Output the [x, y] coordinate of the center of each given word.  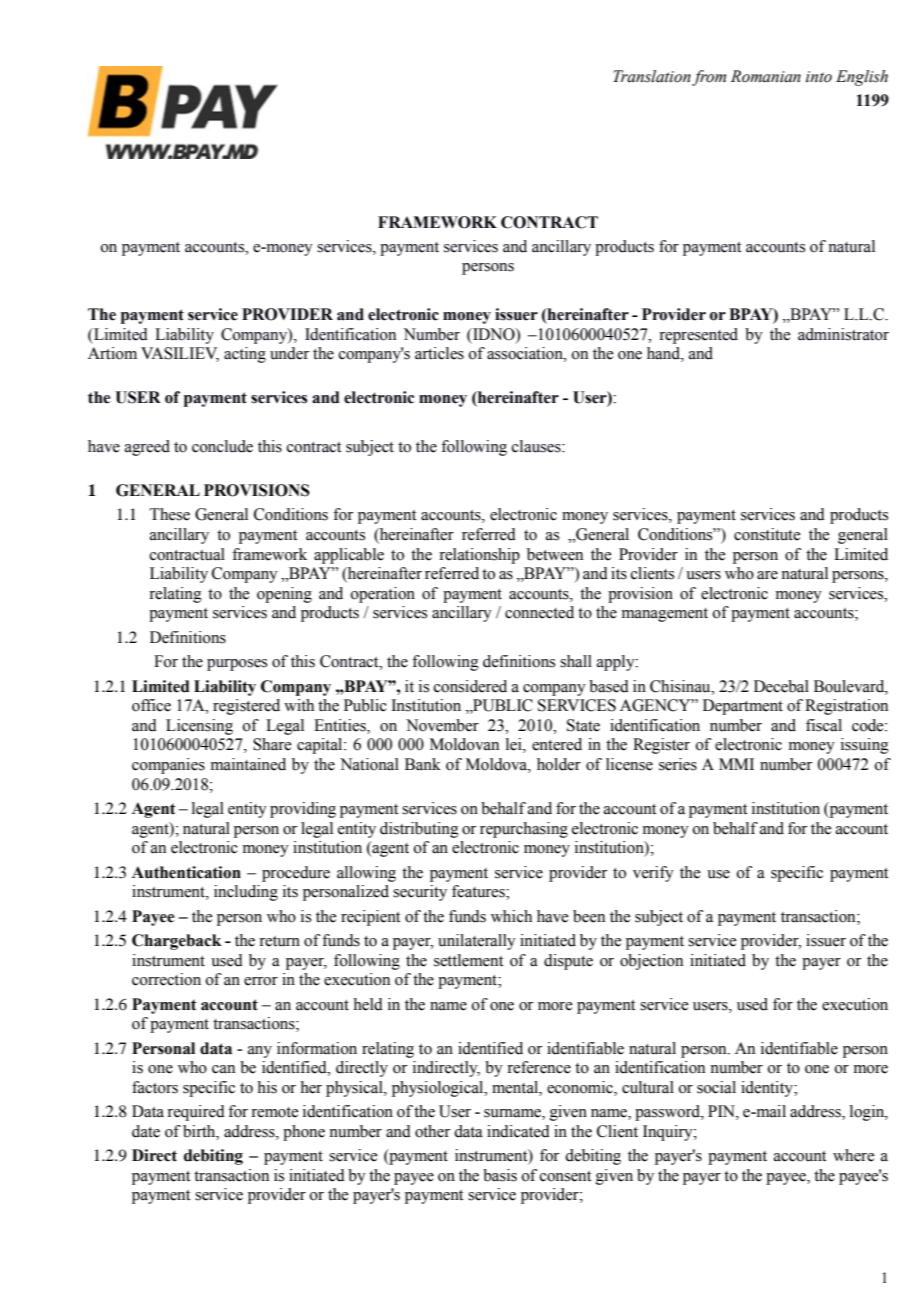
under [289, 353]
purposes [237, 665]
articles [439, 353]
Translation [652, 76]
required [196, 1113]
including [246, 893]
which [511, 916]
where [853, 1155]
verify [653, 874]
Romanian [766, 76]
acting [245, 355]
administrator [843, 334]
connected [539, 612]
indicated [518, 1131]
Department [743, 707]
